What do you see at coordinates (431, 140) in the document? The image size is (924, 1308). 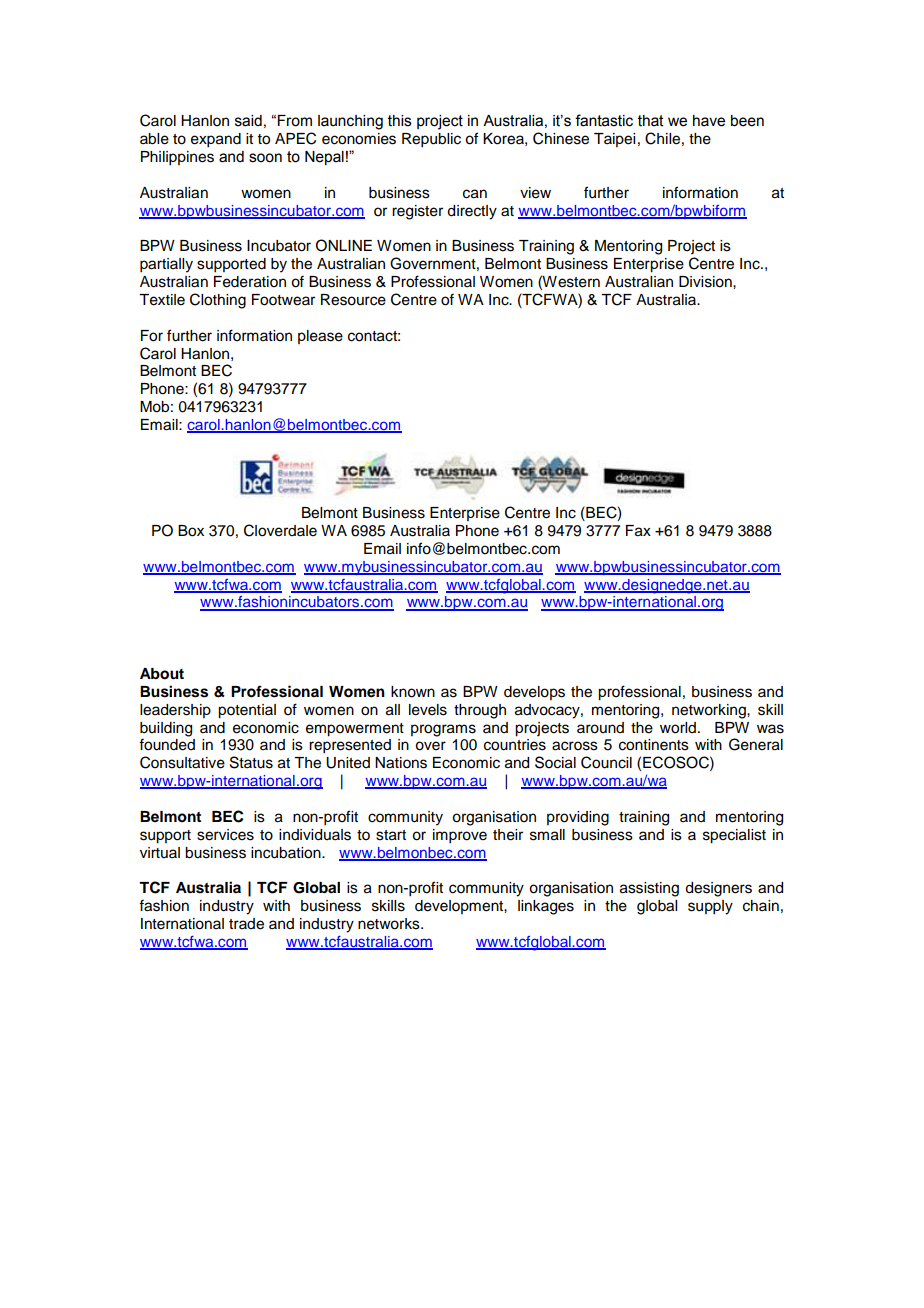 I see `Republic` at bounding box center [431, 140].
